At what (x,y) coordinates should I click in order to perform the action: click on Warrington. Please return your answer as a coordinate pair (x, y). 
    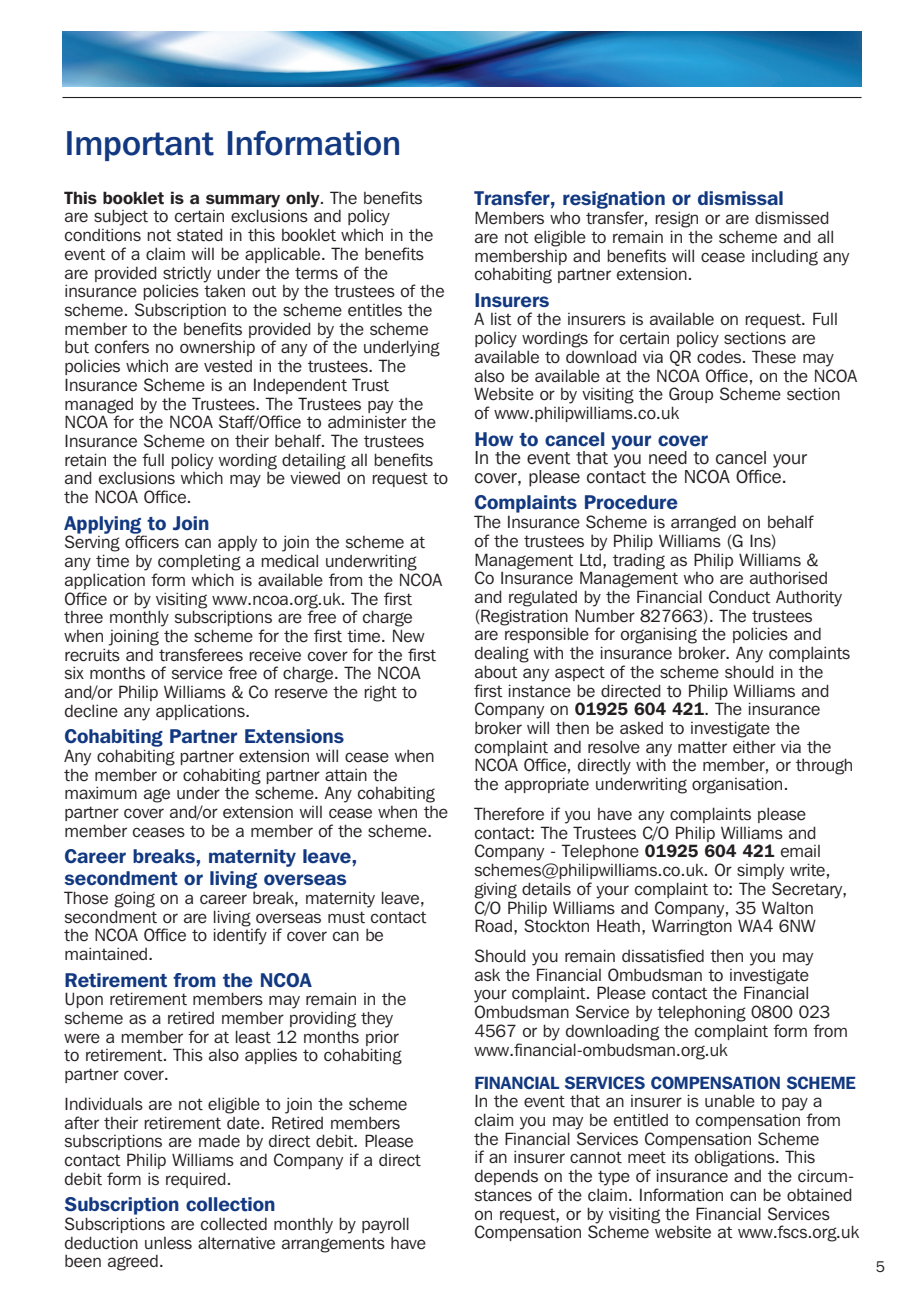
    Looking at the image, I should click on (692, 927).
